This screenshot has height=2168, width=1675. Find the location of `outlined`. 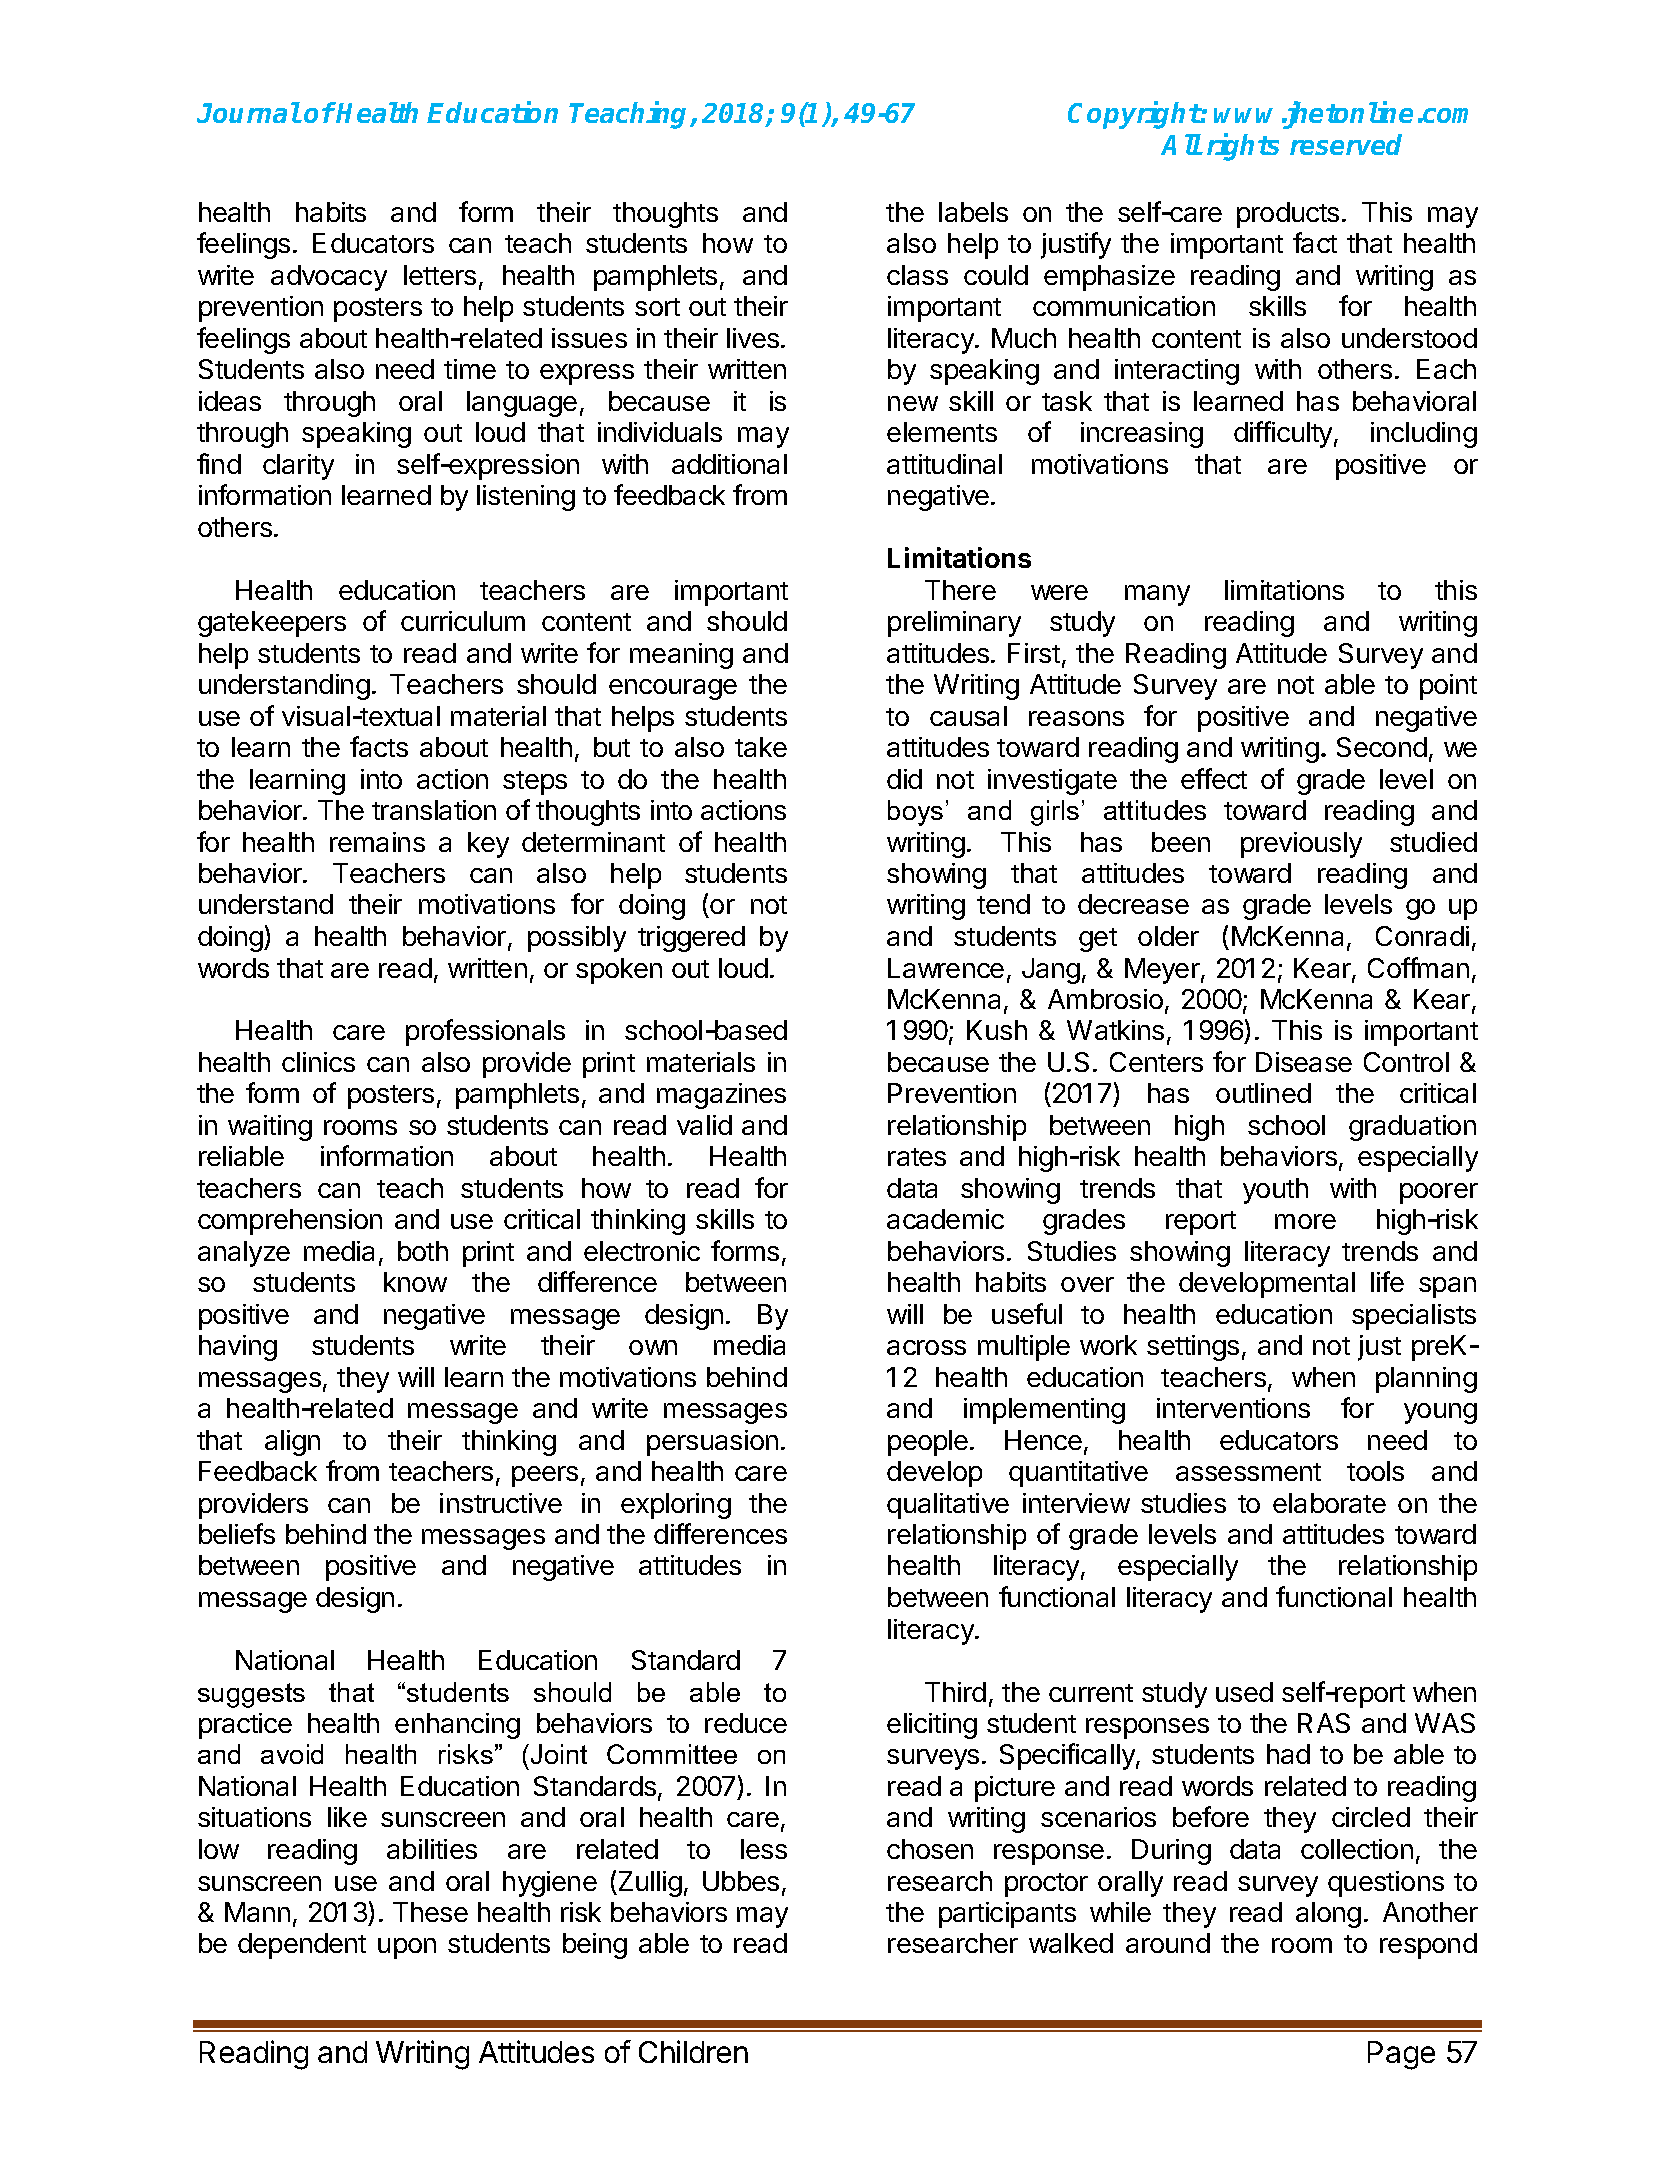

outlined is located at coordinates (1263, 1093).
